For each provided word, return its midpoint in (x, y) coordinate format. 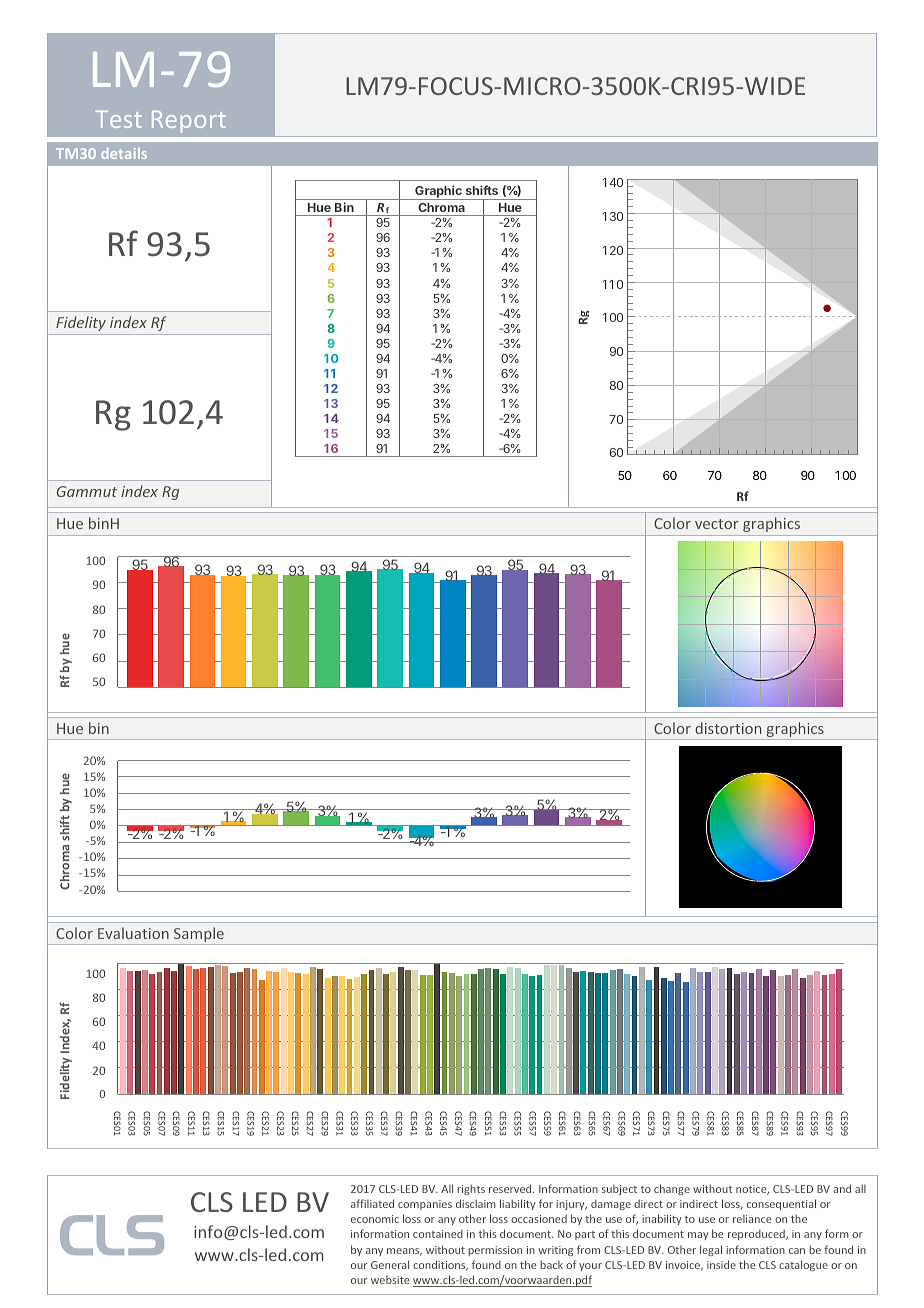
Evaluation (133, 933)
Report (189, 122)
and (842, 1188)
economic (375, 1219)
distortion (728, 728)
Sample (199, 936)
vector (717, 524)
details (124, 153)
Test (118, 119)
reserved (511, 1188)
